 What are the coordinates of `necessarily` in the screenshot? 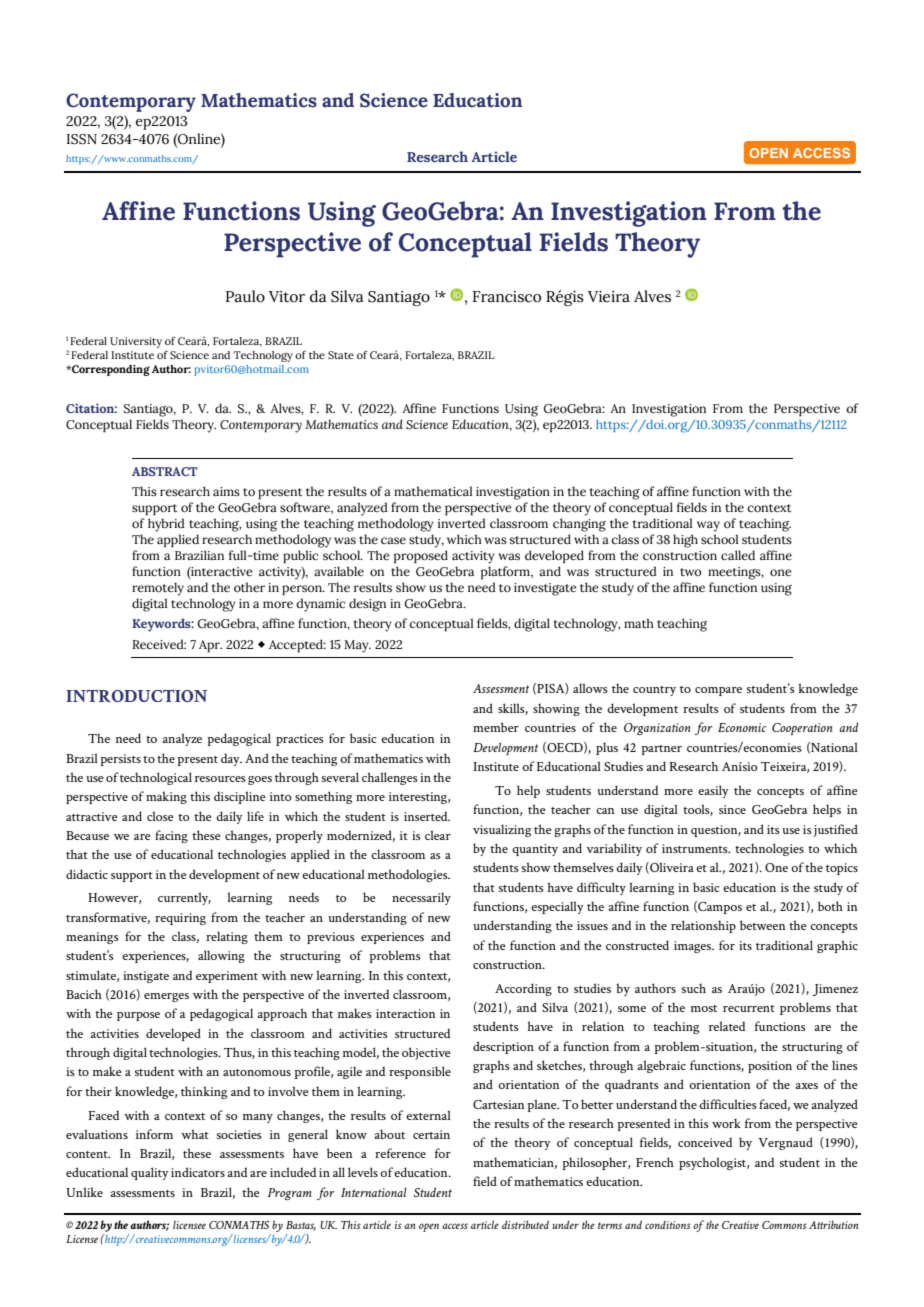 It's located at (421, 898).
